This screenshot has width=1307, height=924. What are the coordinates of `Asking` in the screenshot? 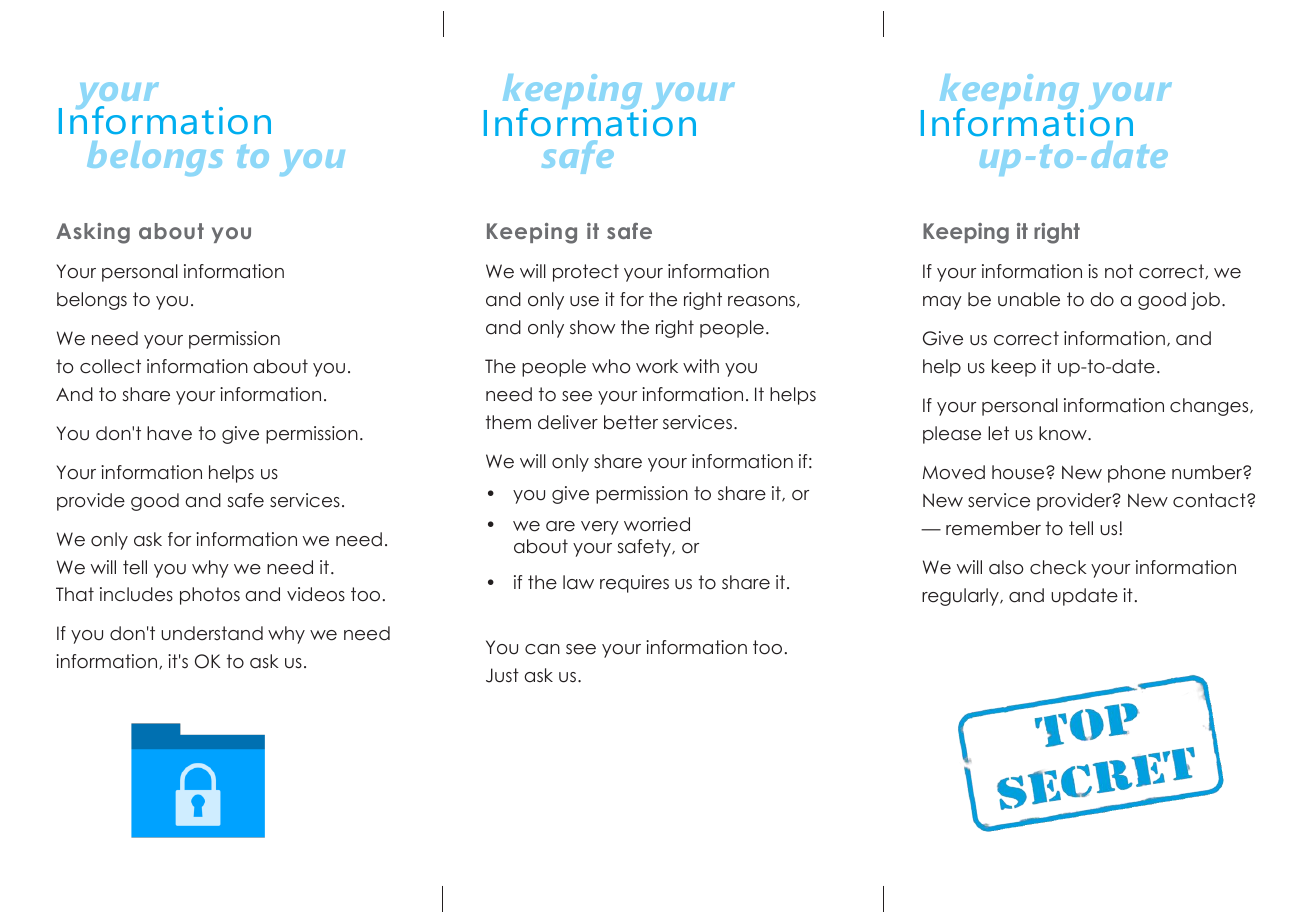 It's located at (93, 233).
